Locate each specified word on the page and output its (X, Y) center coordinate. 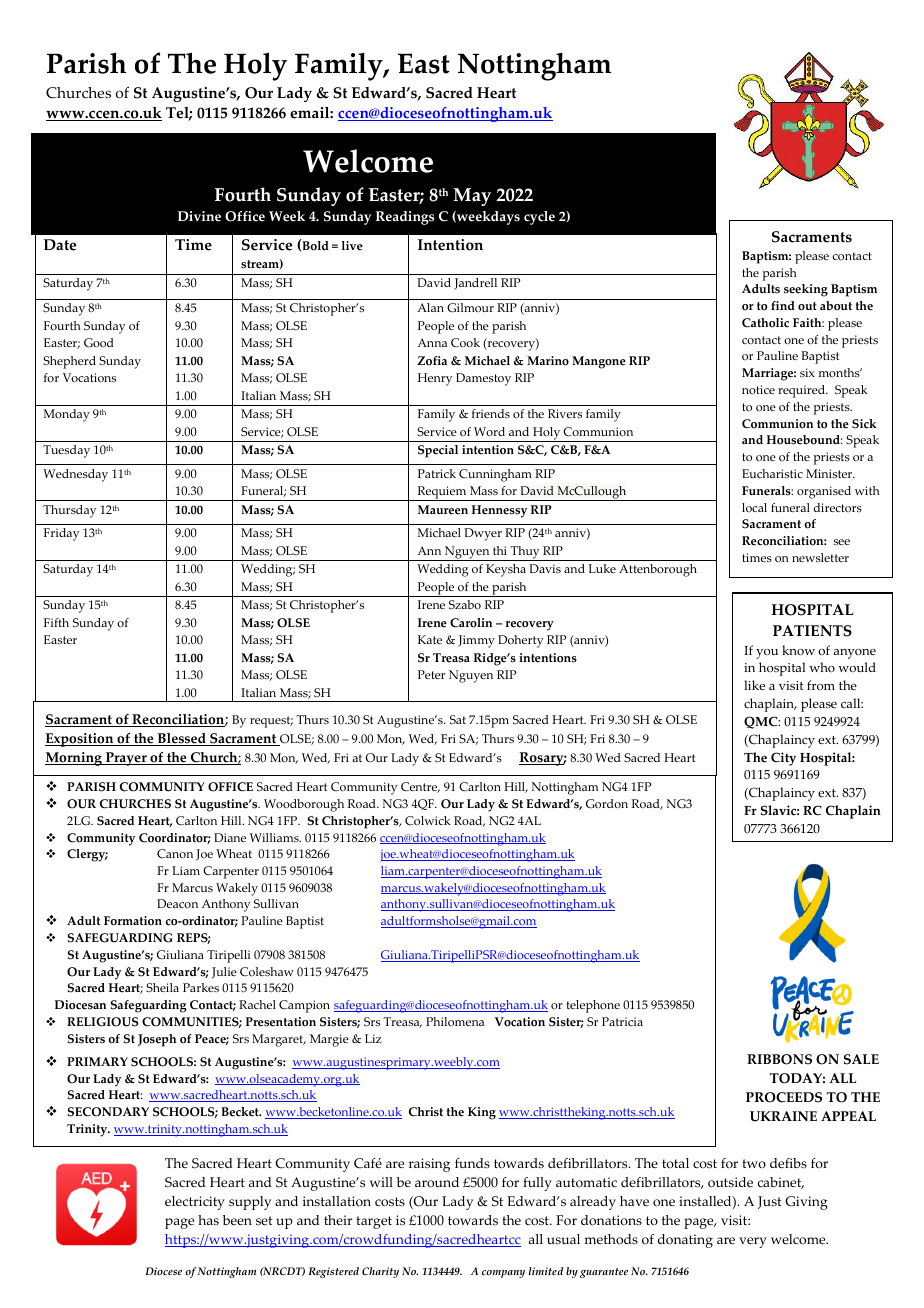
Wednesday (75, 475)
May (472, 197)
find (783, 305)
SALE (861, 1059)
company (503, 1274)
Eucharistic (772, 474)
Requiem (442, 493)
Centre (420, 787)
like (754, 685)
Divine (199, 216)
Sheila (162, 988)
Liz (373, 1038)
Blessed (181, 739)
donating (685, 1241)
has (208, 1220)
